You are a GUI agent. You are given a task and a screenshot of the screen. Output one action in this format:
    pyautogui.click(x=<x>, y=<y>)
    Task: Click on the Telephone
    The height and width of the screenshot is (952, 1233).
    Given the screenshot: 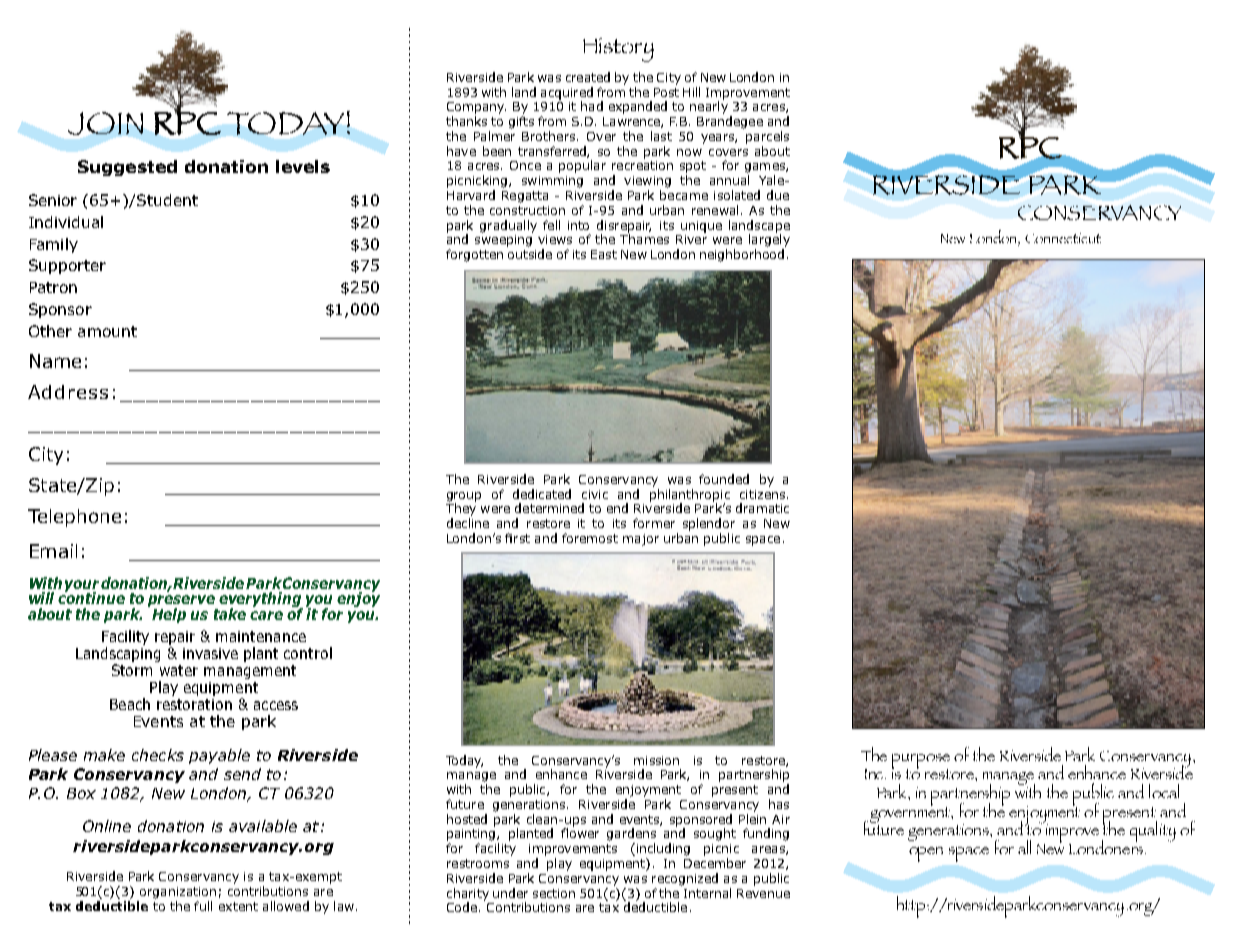 What is the action you would take?
    pyautogui.click(x=74, y=518)
